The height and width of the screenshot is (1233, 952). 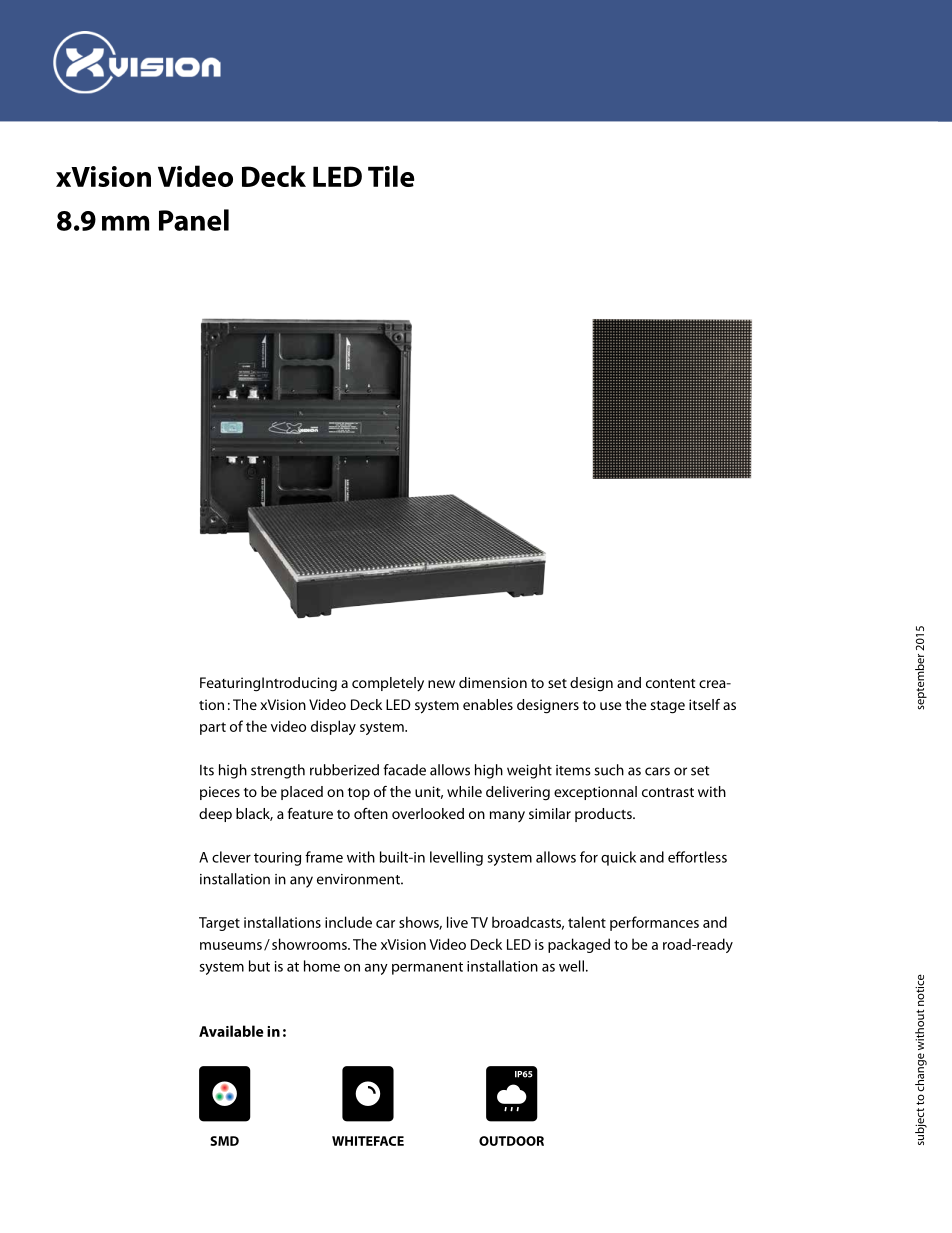 What do you see at coordinates (441, 684) in the screenshot?
I see `new` at bounding box center [441, 684].
